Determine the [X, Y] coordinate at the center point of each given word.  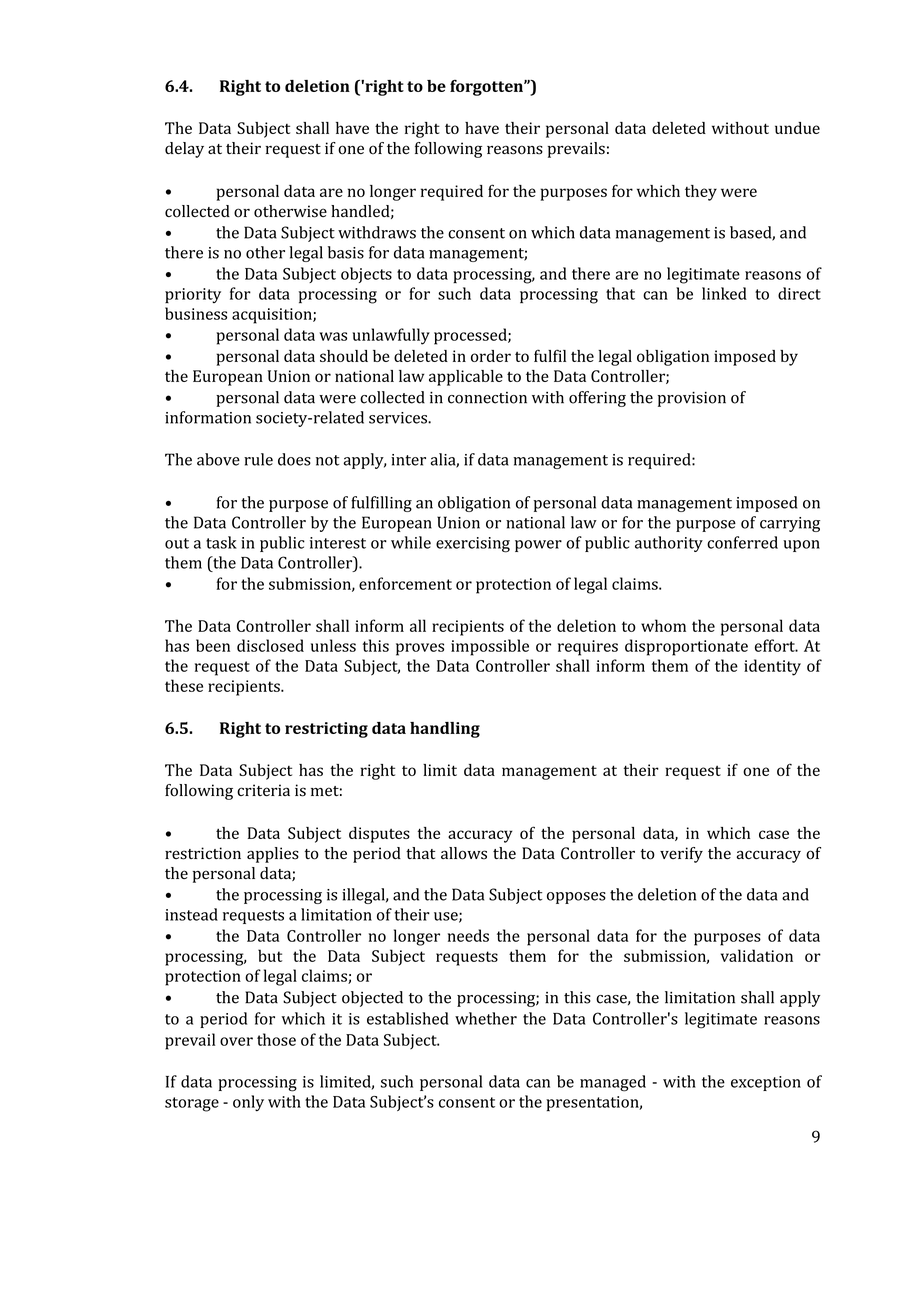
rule [258, 459]
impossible [490, 647]
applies [273, 855]
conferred [742, 542]
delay [184, 150]
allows [464, 853]
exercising [473, 545]
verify [681, 855]
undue [797, 128]
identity [772, 667]
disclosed [270, 645]
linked [724, 293]
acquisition [273, 316]
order [491, 356]
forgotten [487, 88]
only [248, 1103]
